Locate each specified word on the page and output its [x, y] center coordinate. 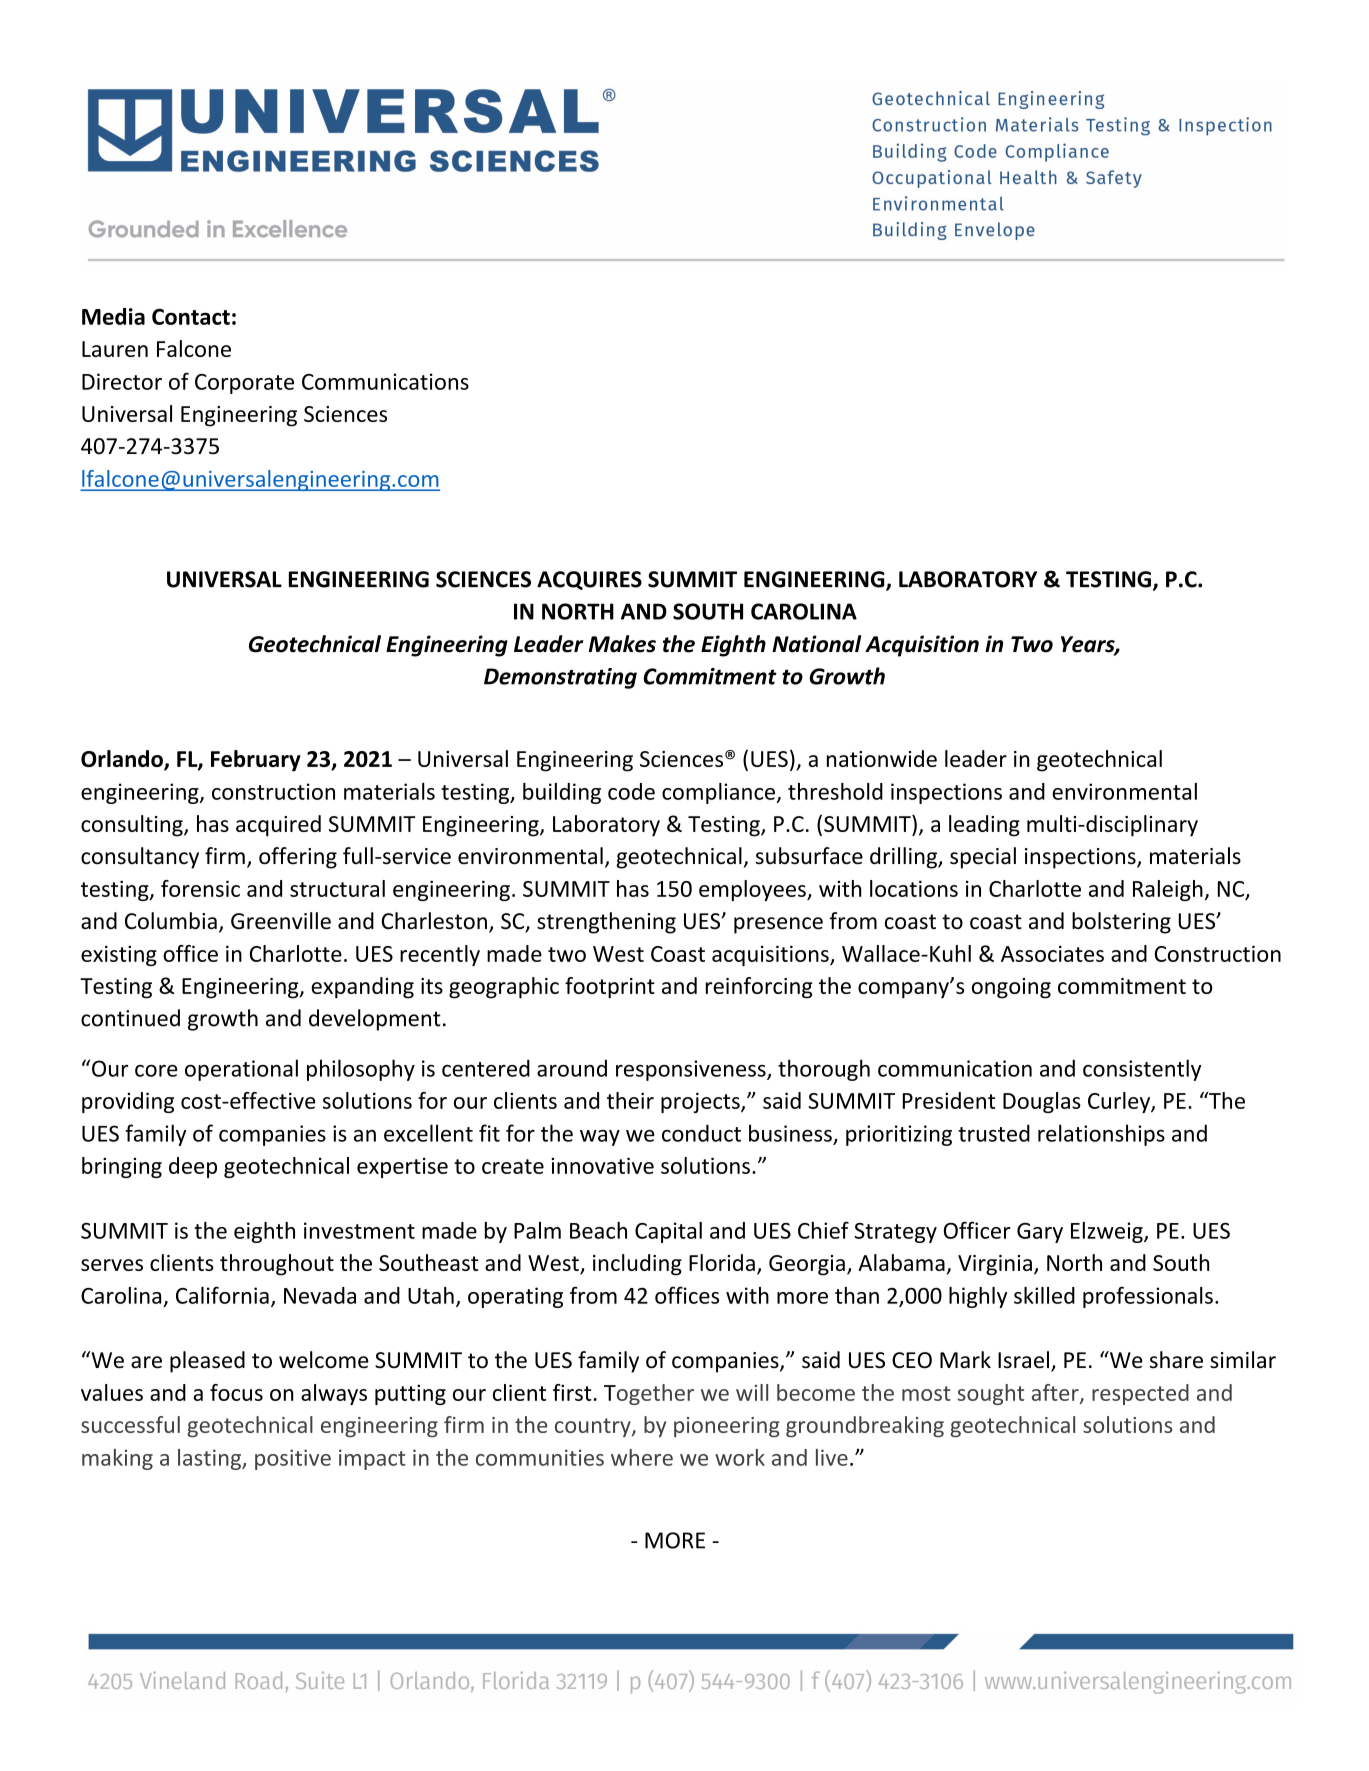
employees [753, 890]
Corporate [244, 384]
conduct [701, 1133]
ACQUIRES [589, 580]
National [816, 644]
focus [236, 1392]
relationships [1101, 1135]
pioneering [727, 1427]
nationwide [882, 758]
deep [193, 1167]
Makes [622, 644]
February [256, 761]
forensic [200, 888]
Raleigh [1168, 890]
